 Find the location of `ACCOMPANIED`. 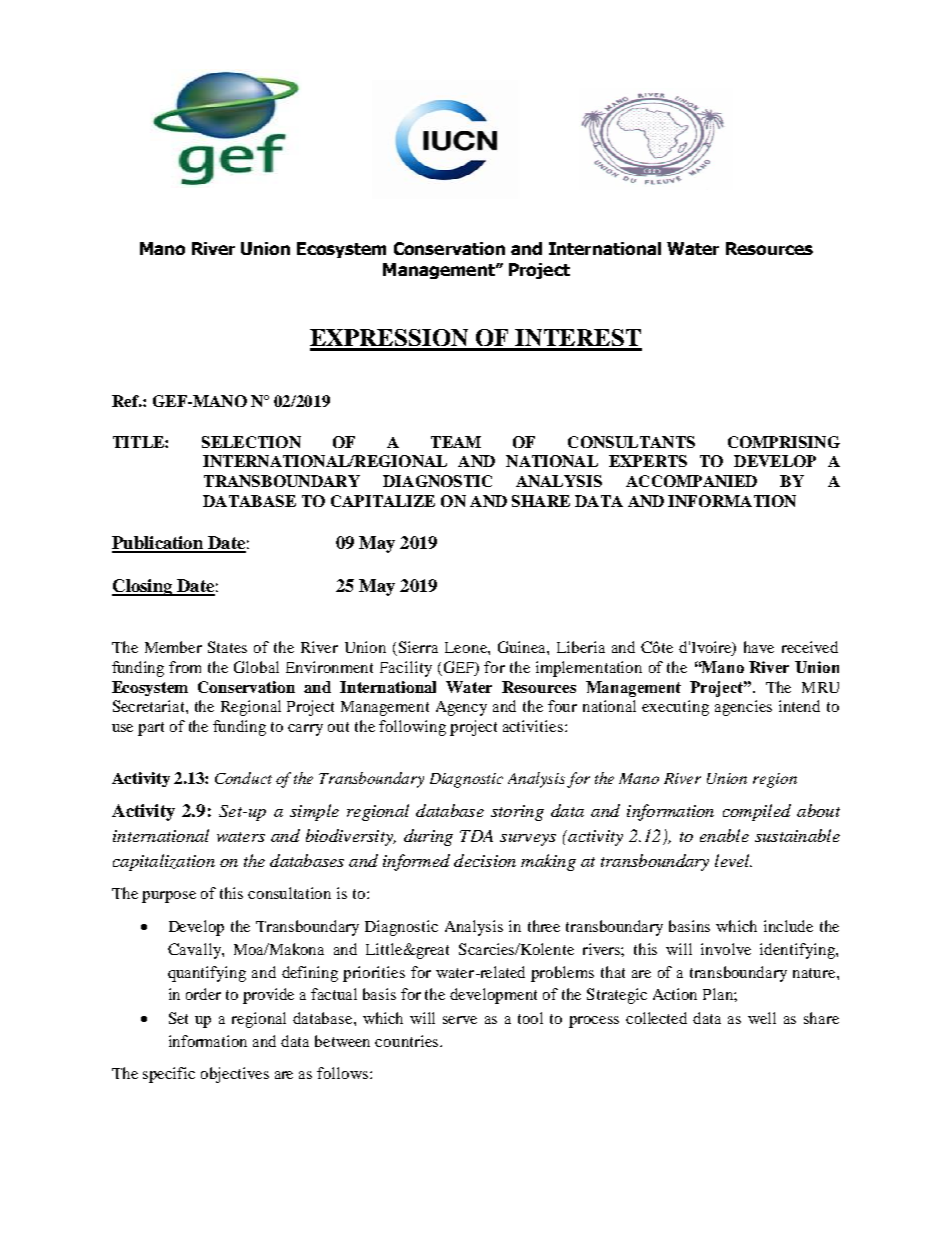

ACCOMPANIED is located at coordinates (691, 481).
